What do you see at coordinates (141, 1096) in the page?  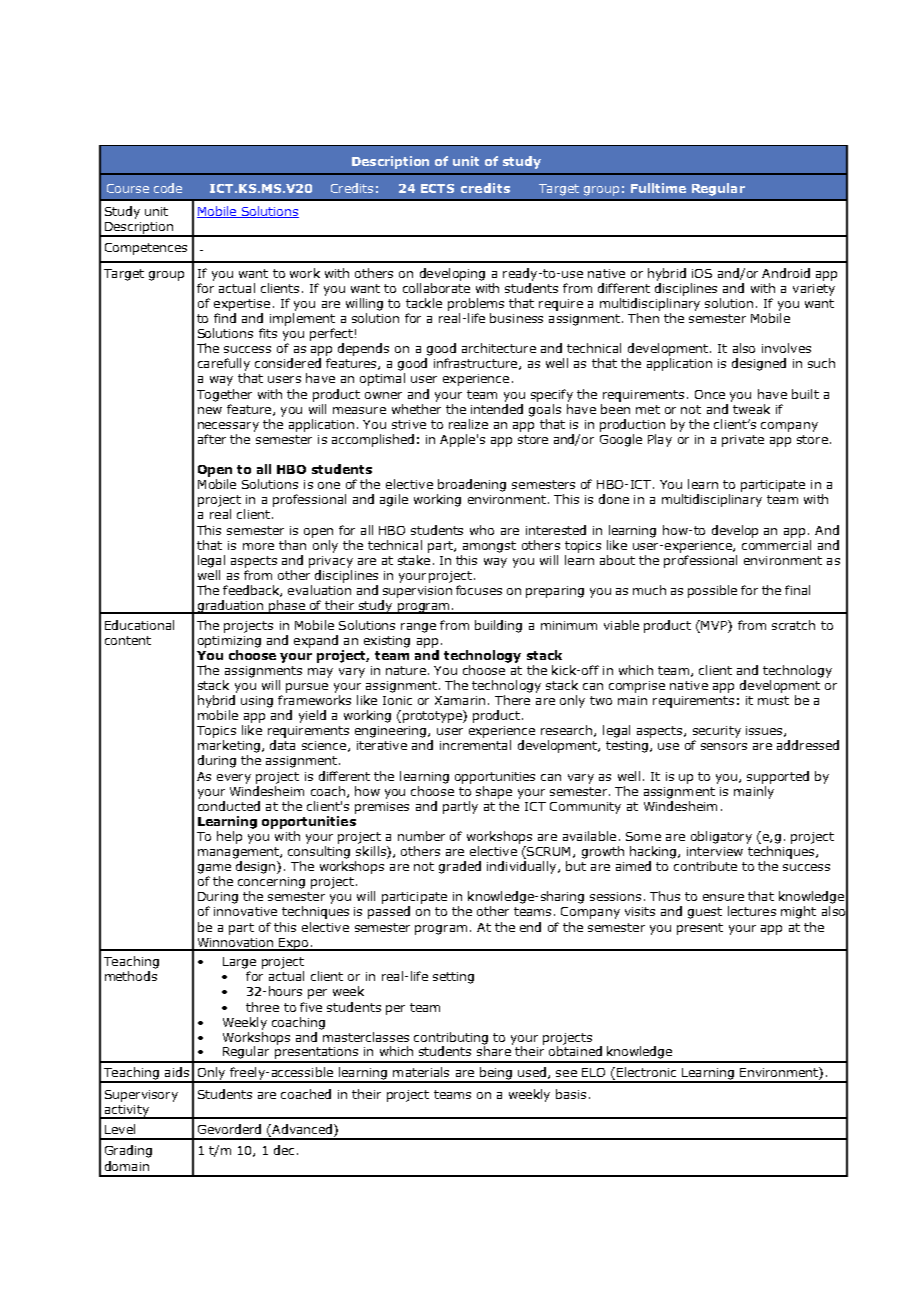 I see `Supervisory` at bounding box center [141, 1096].
